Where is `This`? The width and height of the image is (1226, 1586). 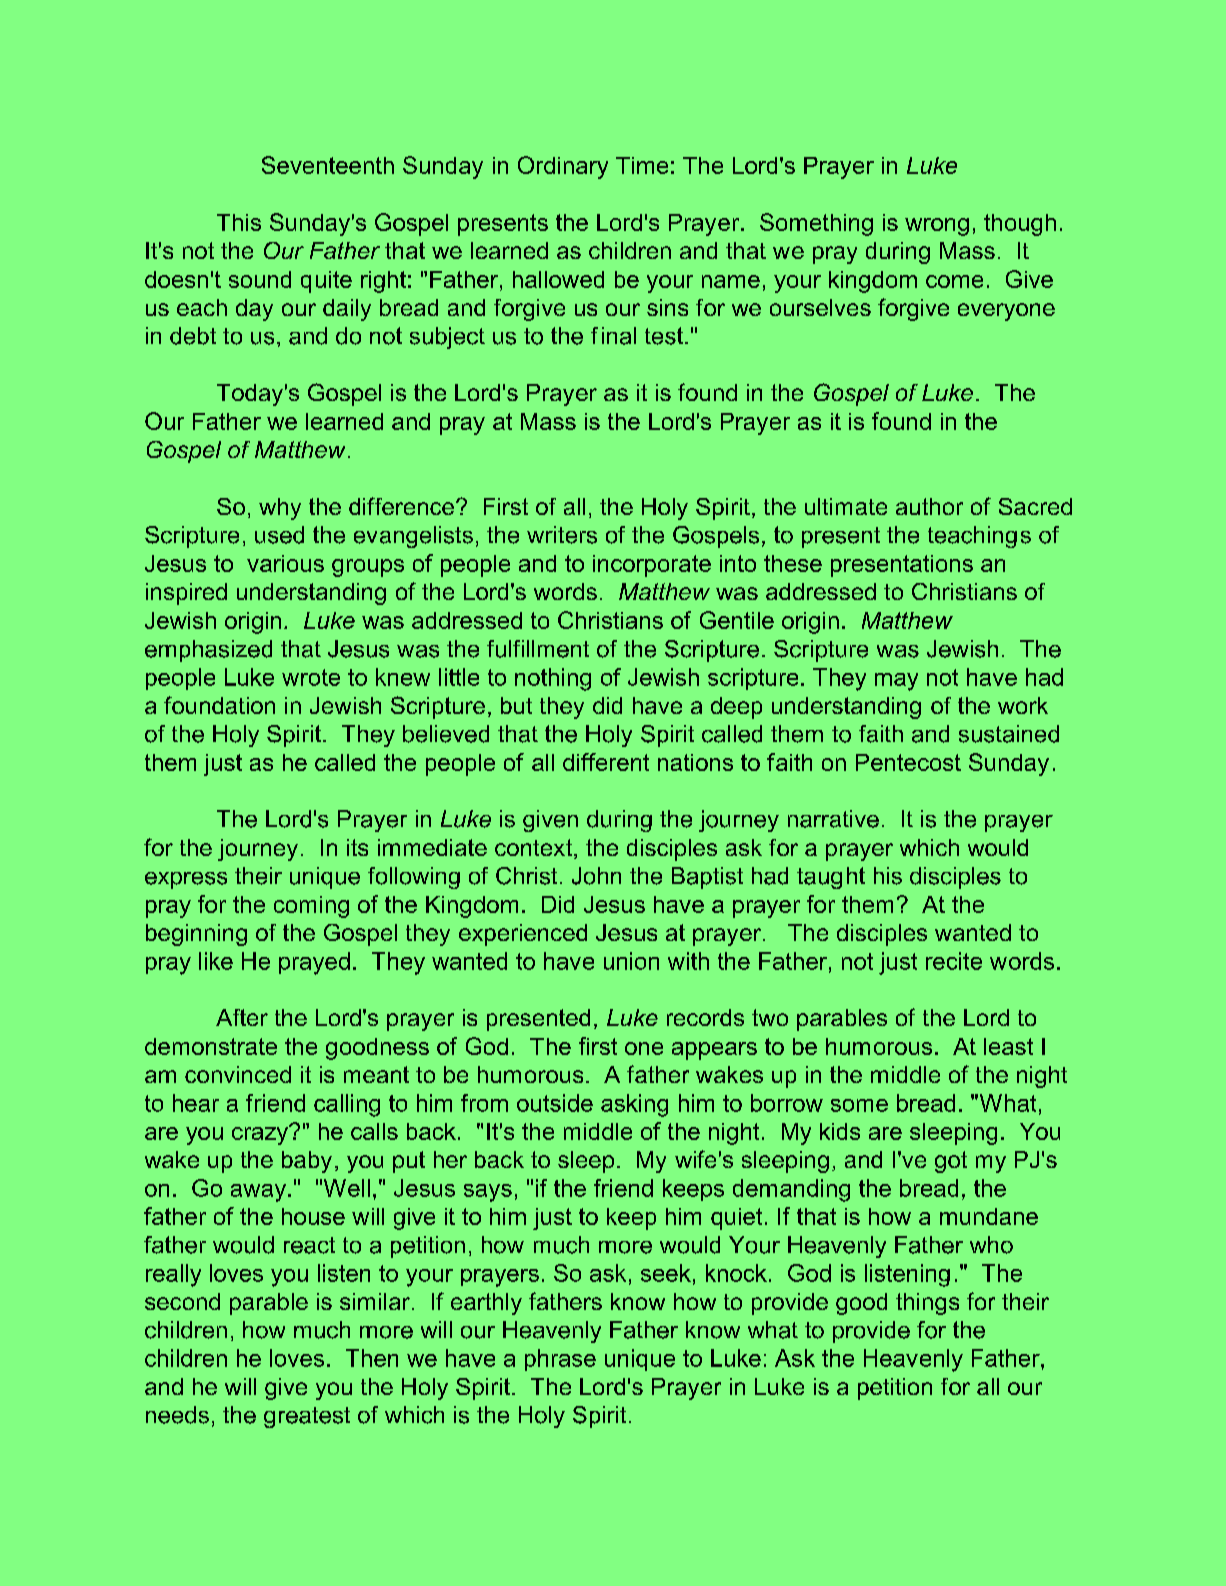
This is located at coordinates (239, 222).
